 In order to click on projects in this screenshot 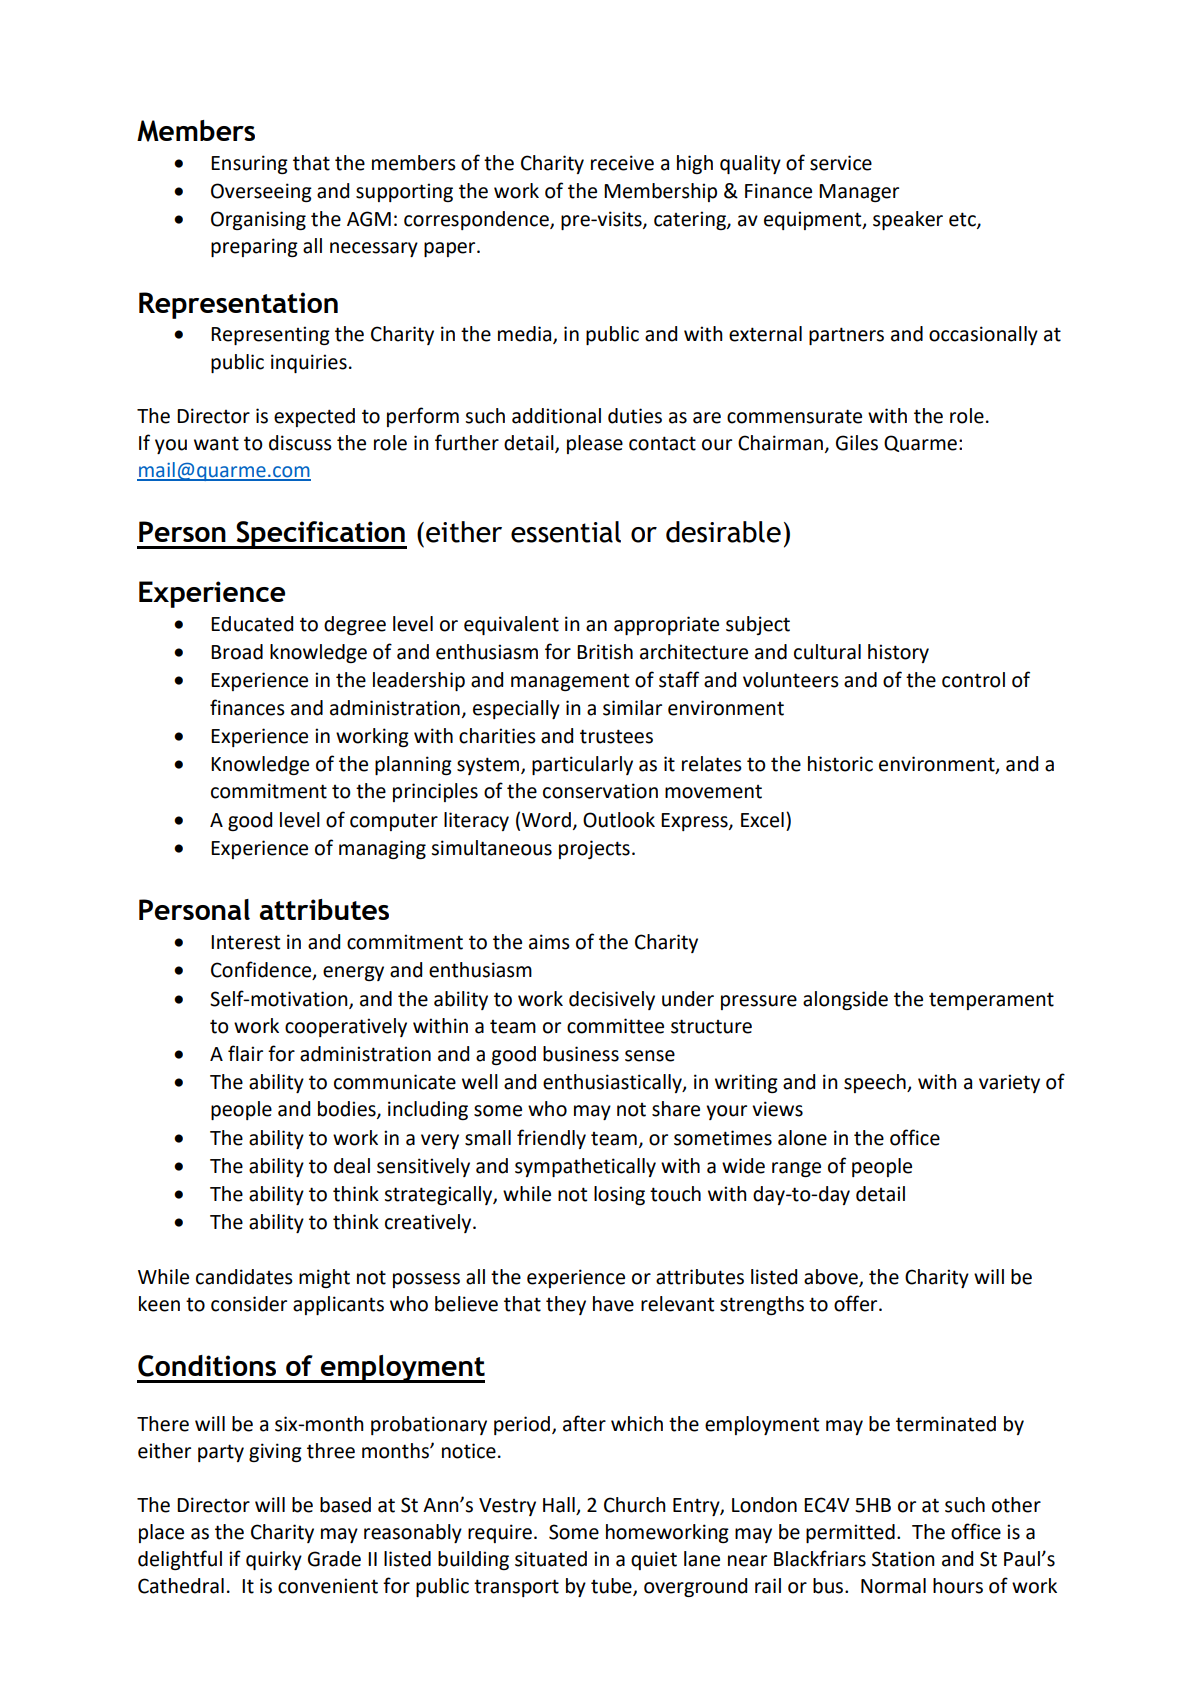, I will do `click(594, 849)`.
